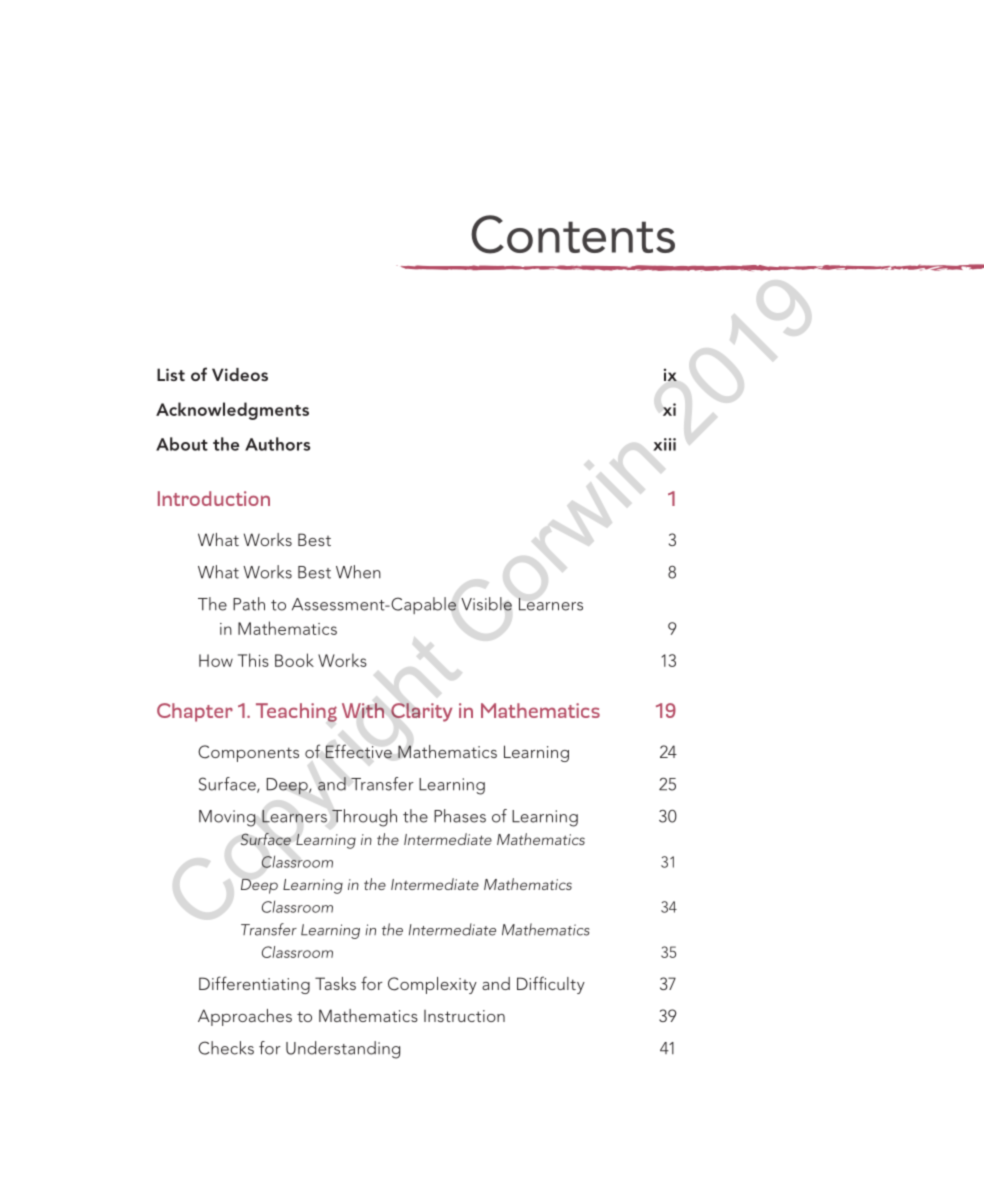 The width and height of the screenshot is (984, 1204). What do you see at coordinates (573, 234) in the screenshot?
I see `Contents` at bounding box center [573, 234].
